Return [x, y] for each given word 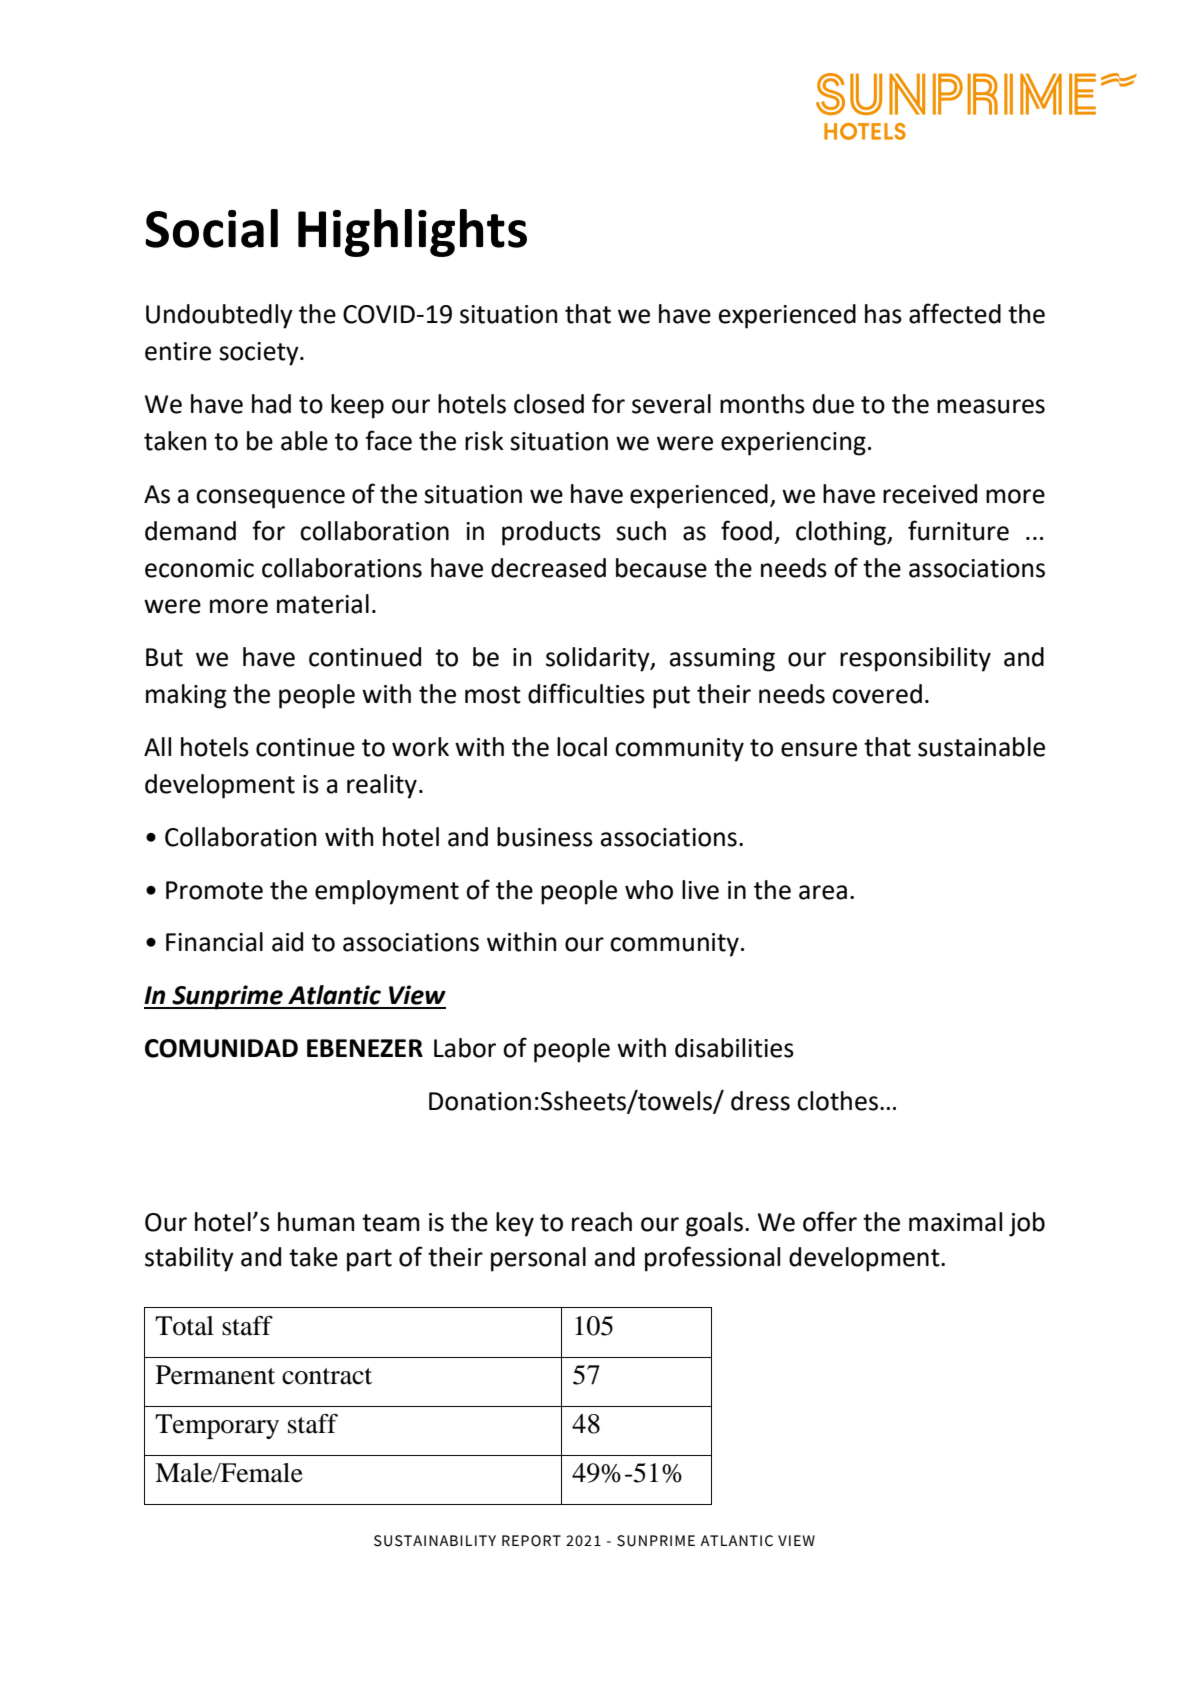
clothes [837, 1101]
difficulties [586, 693]
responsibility [915, 659]
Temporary [217, 1426]
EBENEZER [365, 1048]
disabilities [734, 1048]
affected [955, 313]
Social [211, 228]
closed [549, 404]
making [186, 696]
